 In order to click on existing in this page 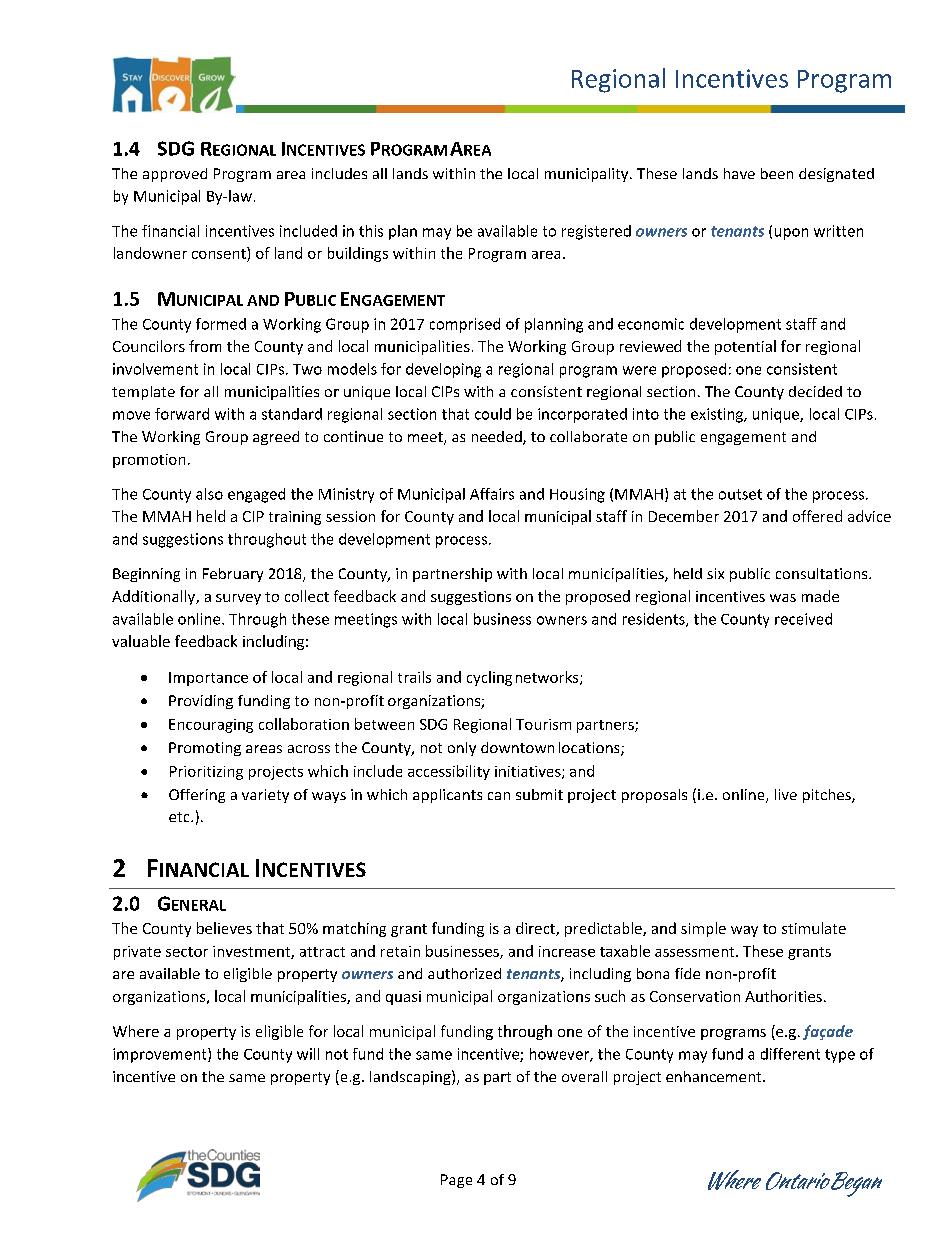, I will do `click(718, 415)`.
